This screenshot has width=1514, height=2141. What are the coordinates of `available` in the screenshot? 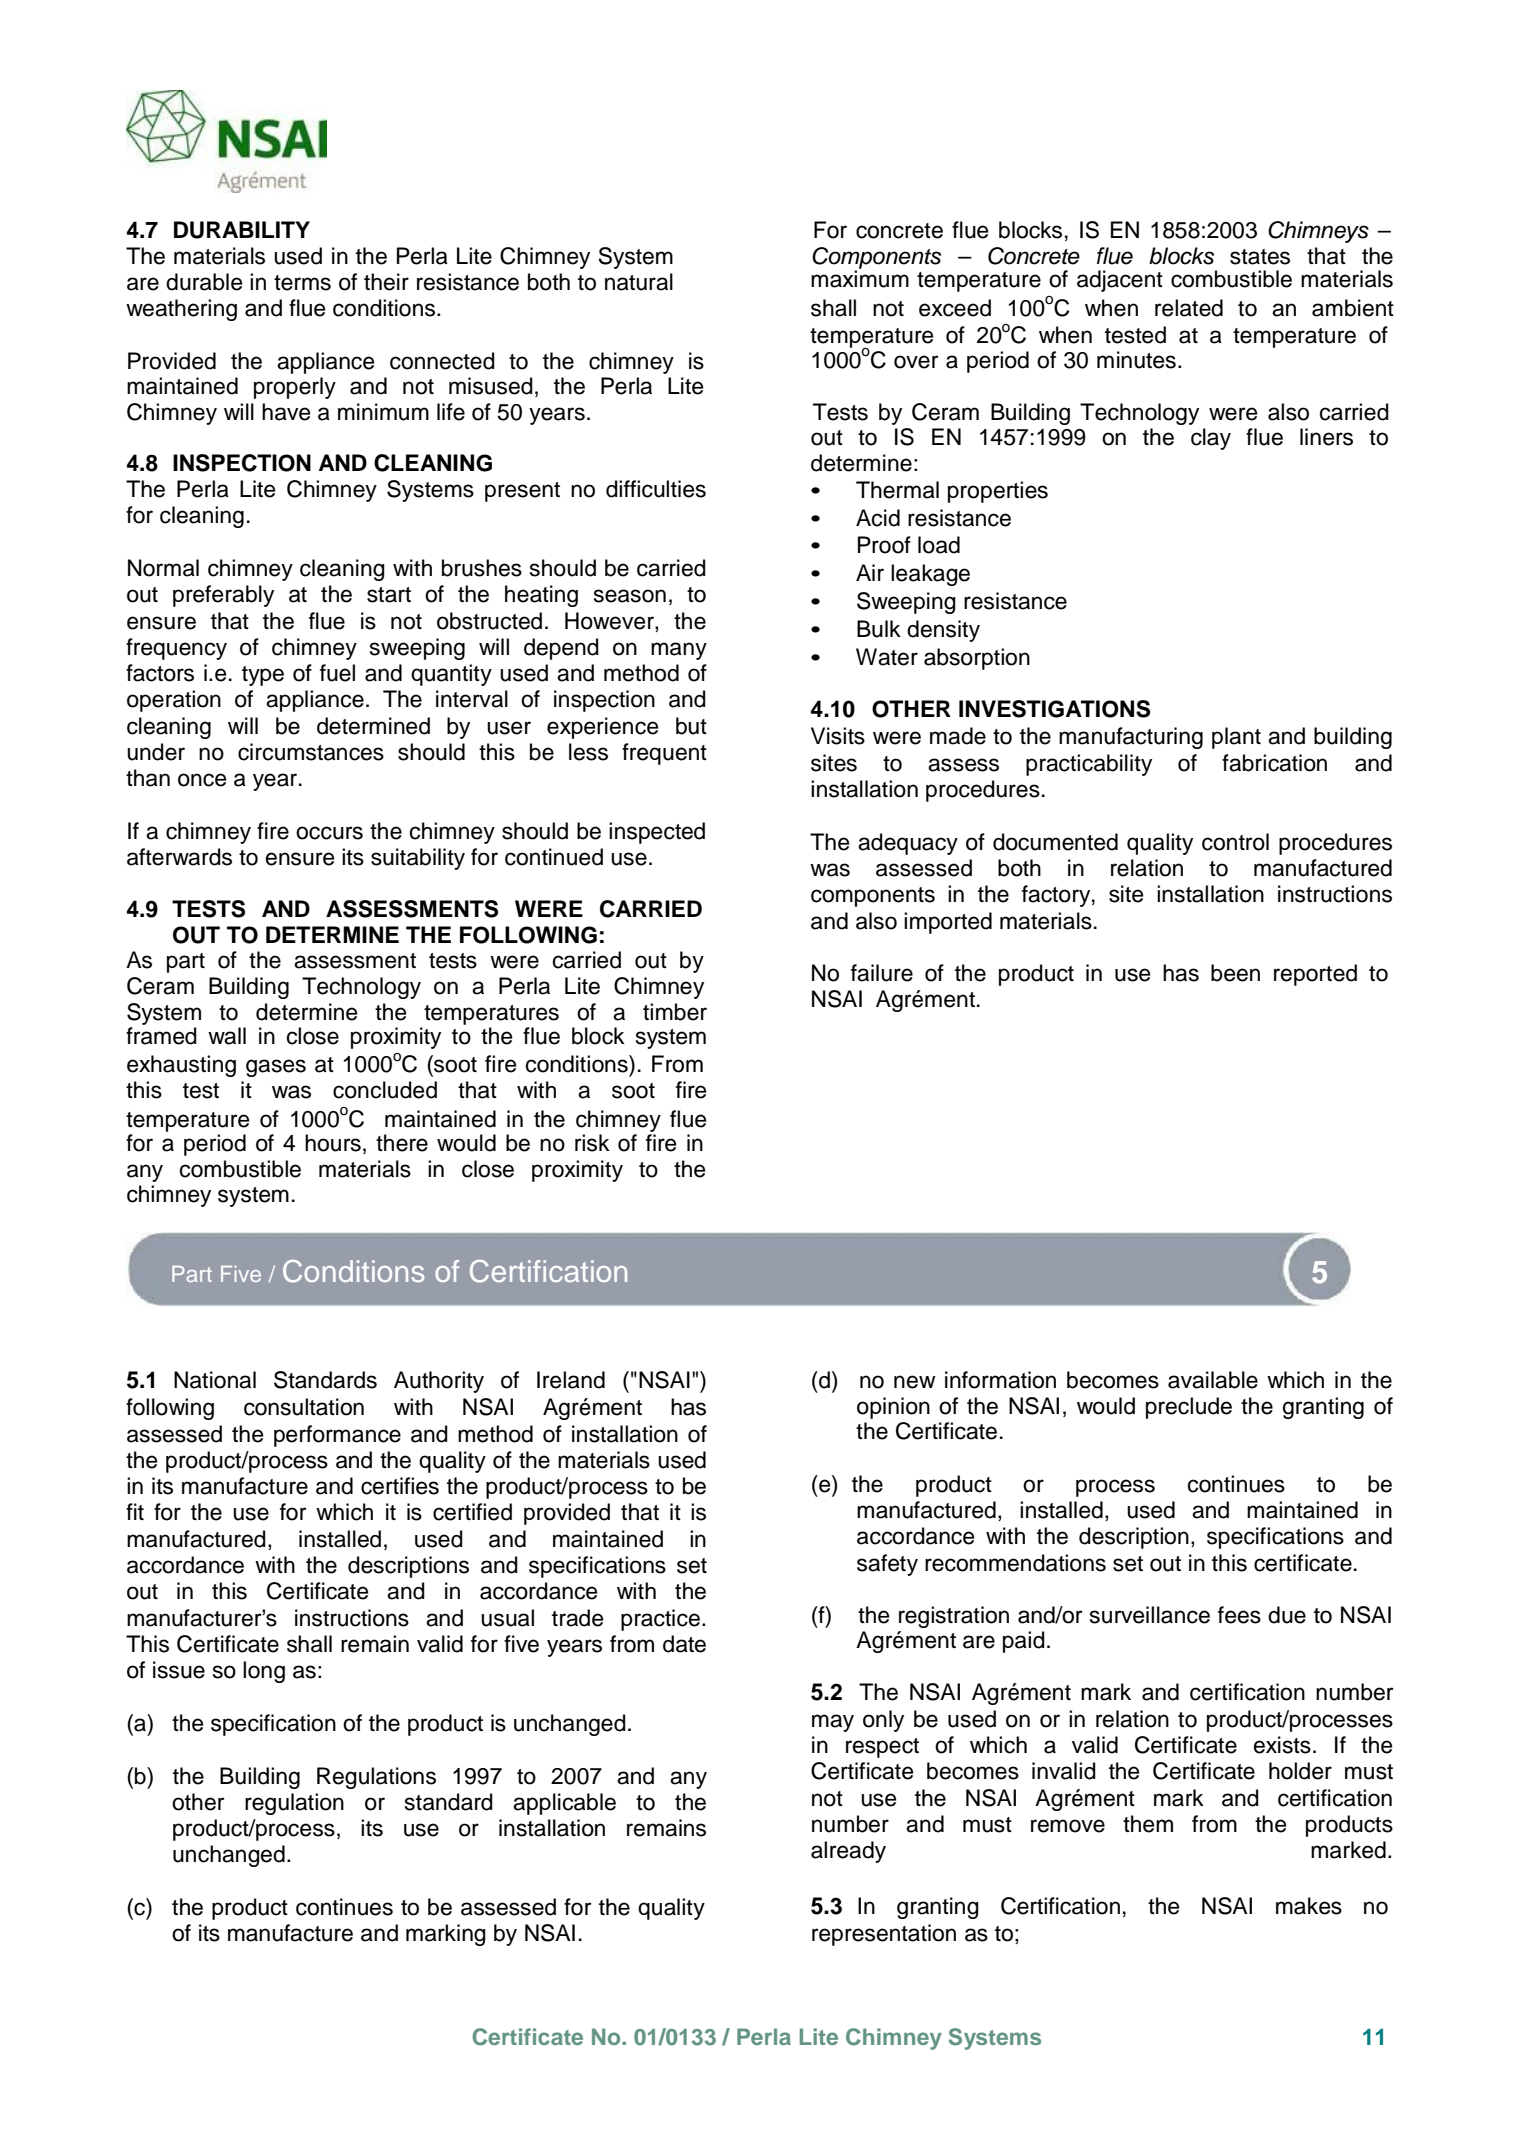 It's located at (1213, 1380).
